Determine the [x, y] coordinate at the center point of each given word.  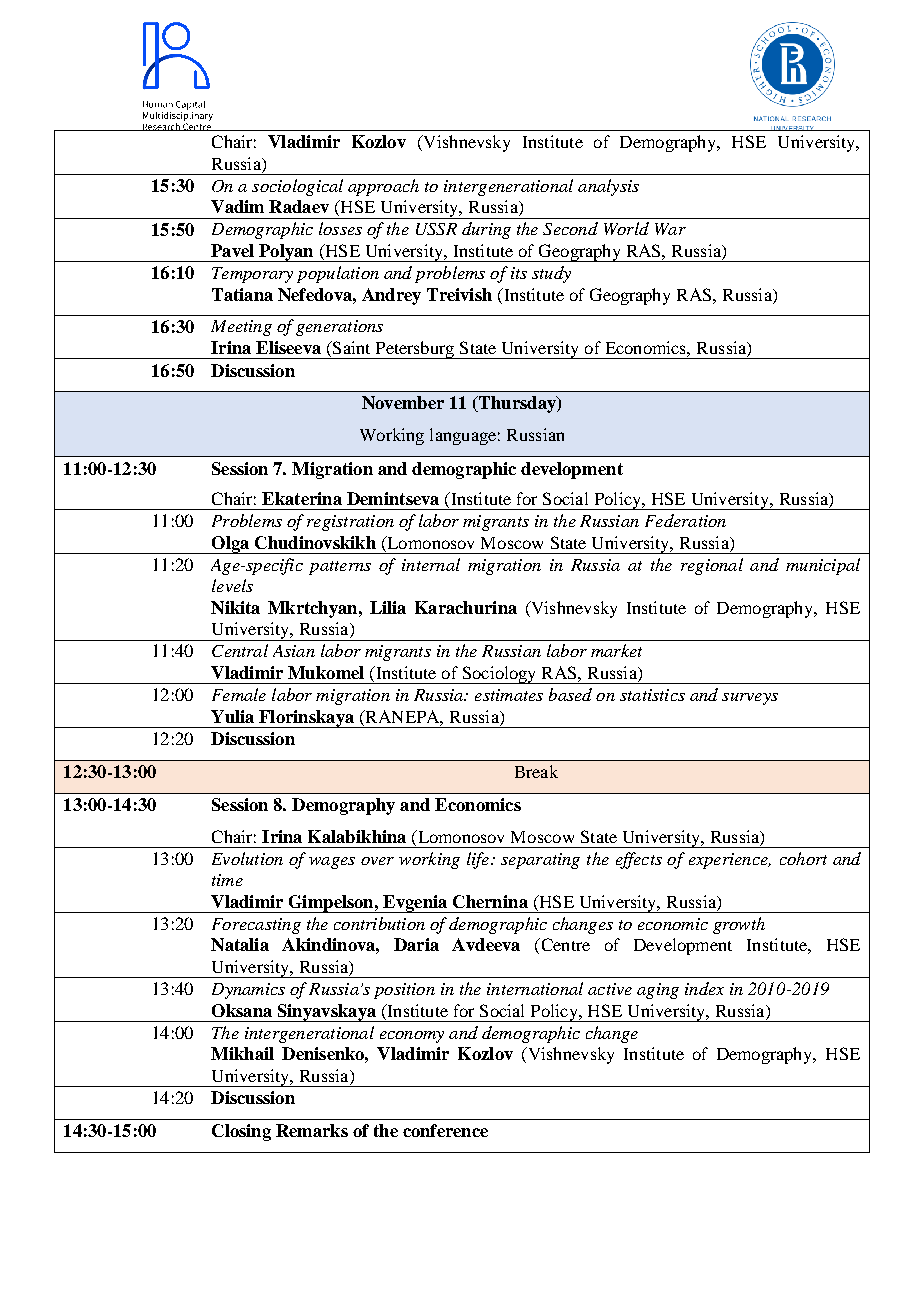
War [670, 229]
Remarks [312, 1130]
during [486, 230]
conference [445, 1130]
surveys [750, 699]
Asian [294, 651]
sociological [297, 187]
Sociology [499, 675]
